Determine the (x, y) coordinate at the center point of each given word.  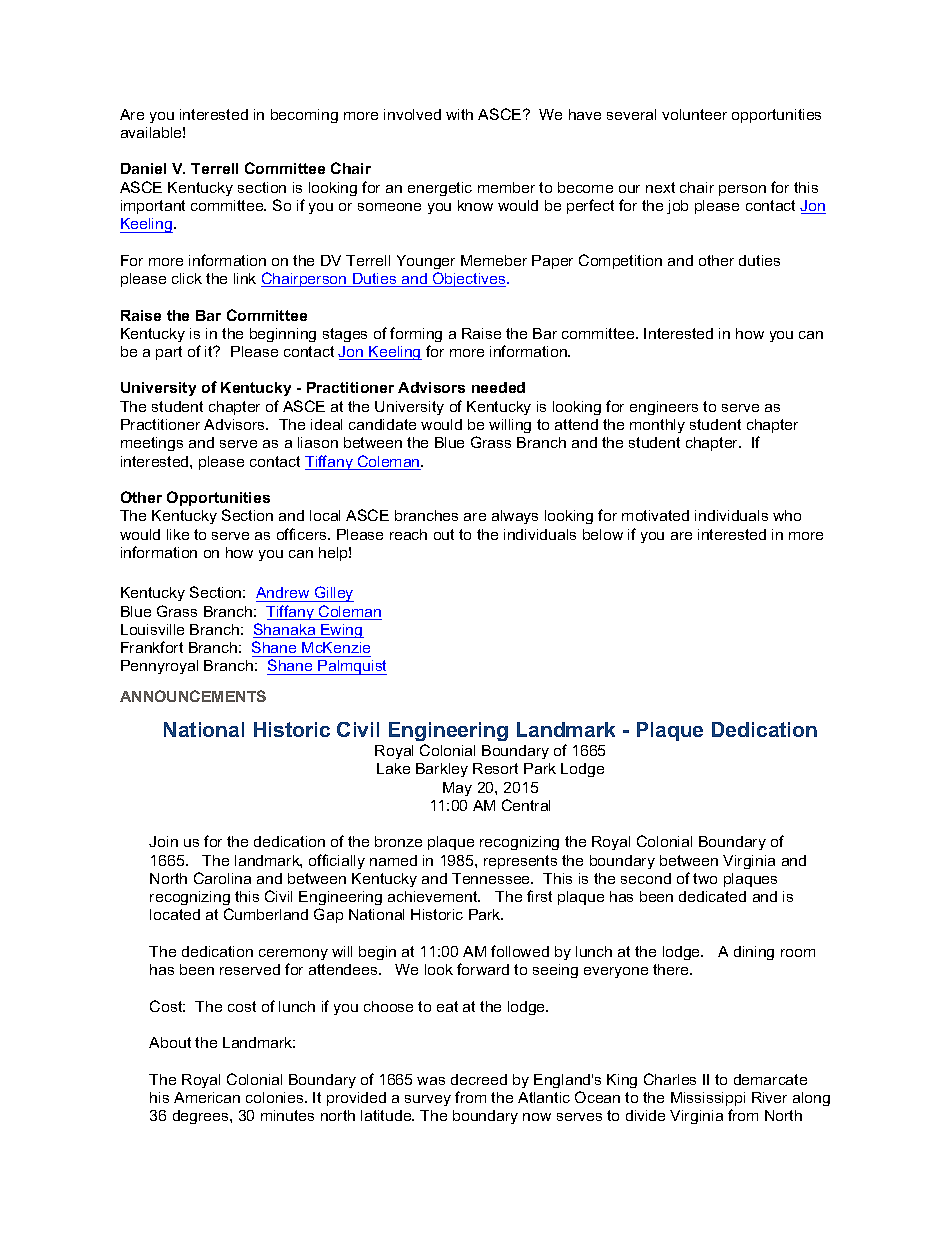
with (459, 114)
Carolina (222, 878)
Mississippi (708, 1099)
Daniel (143, 168)
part (169, 353)
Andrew (284, 594)
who (787, 515)
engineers (664, 408)
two (705, 878)
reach (408, 534)
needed (498, 387)
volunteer (694, 114)
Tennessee (492, 878)
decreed (479, 1079)
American (207, 1097)
